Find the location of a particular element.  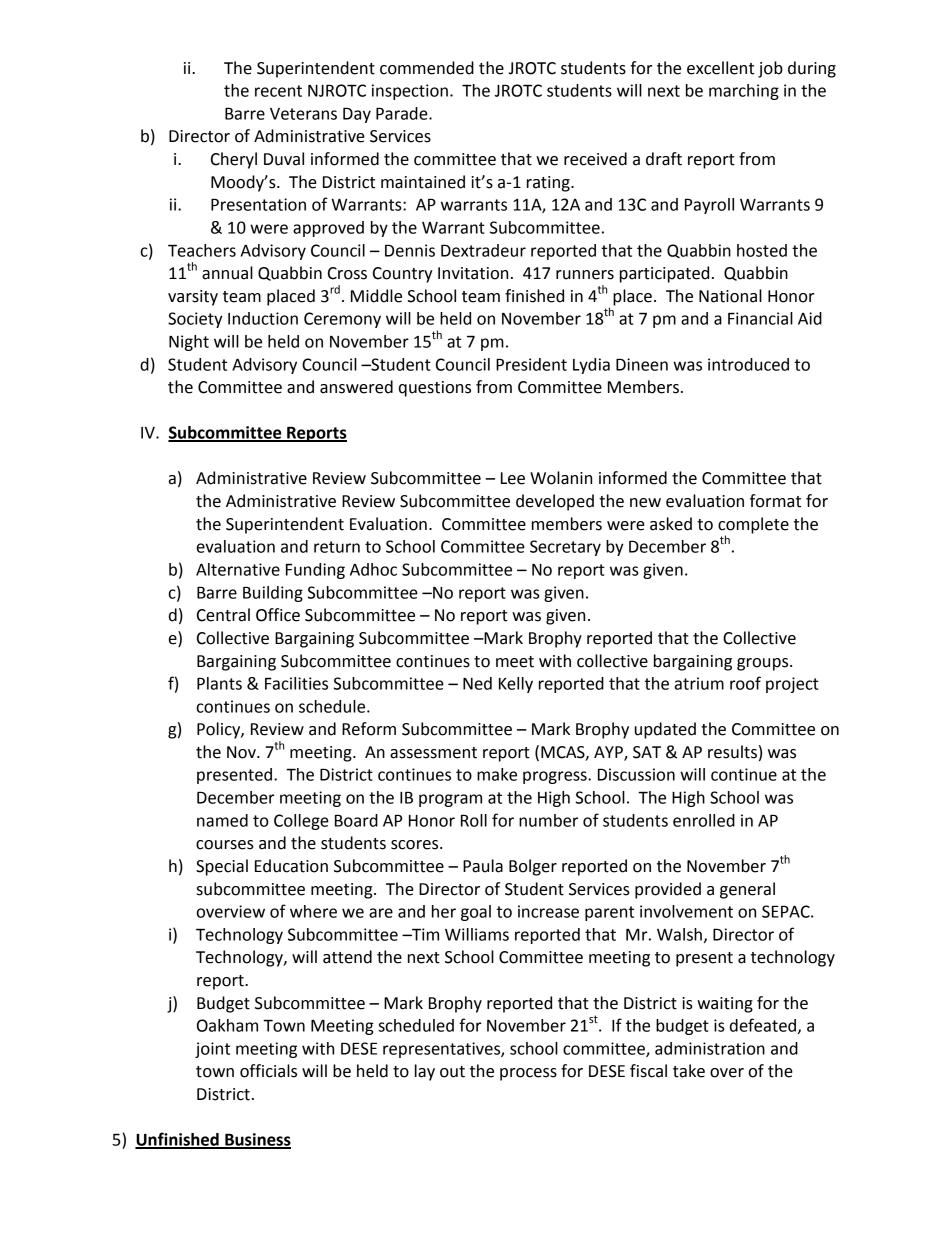

Business is located at coordinates (257, 1140).
